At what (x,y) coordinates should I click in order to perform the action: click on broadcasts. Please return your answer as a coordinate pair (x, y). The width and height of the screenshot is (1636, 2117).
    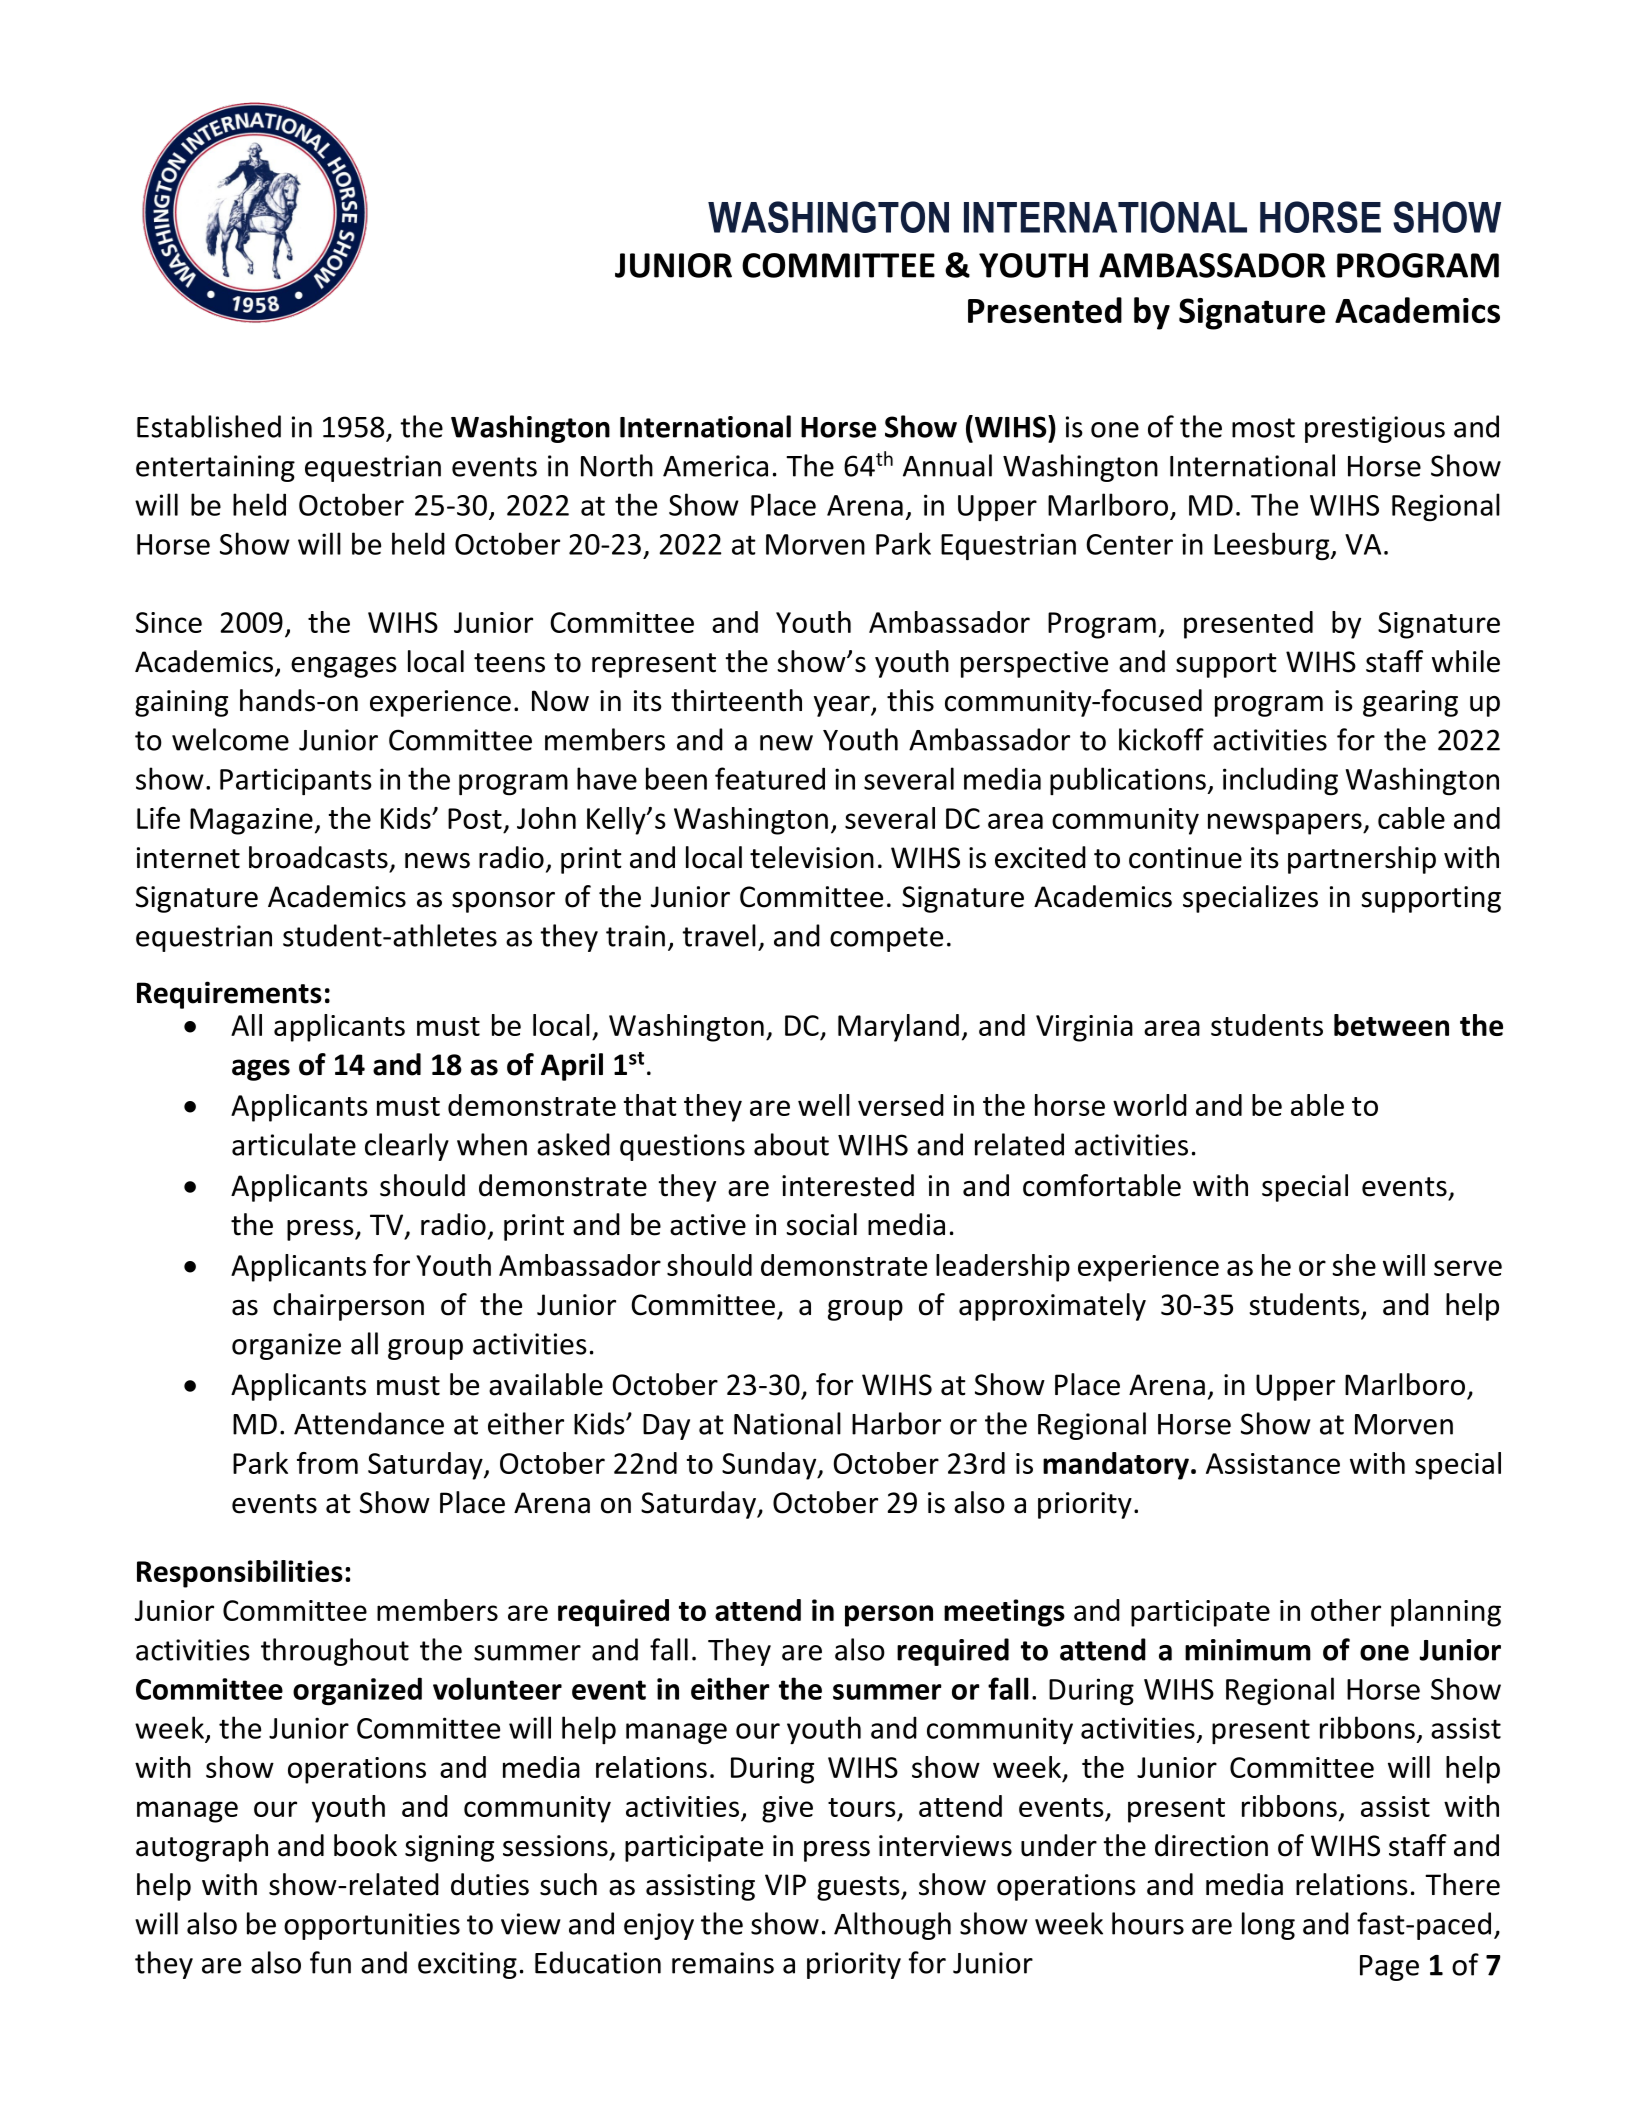
    Looking at the image, I should click on (318, 857).
